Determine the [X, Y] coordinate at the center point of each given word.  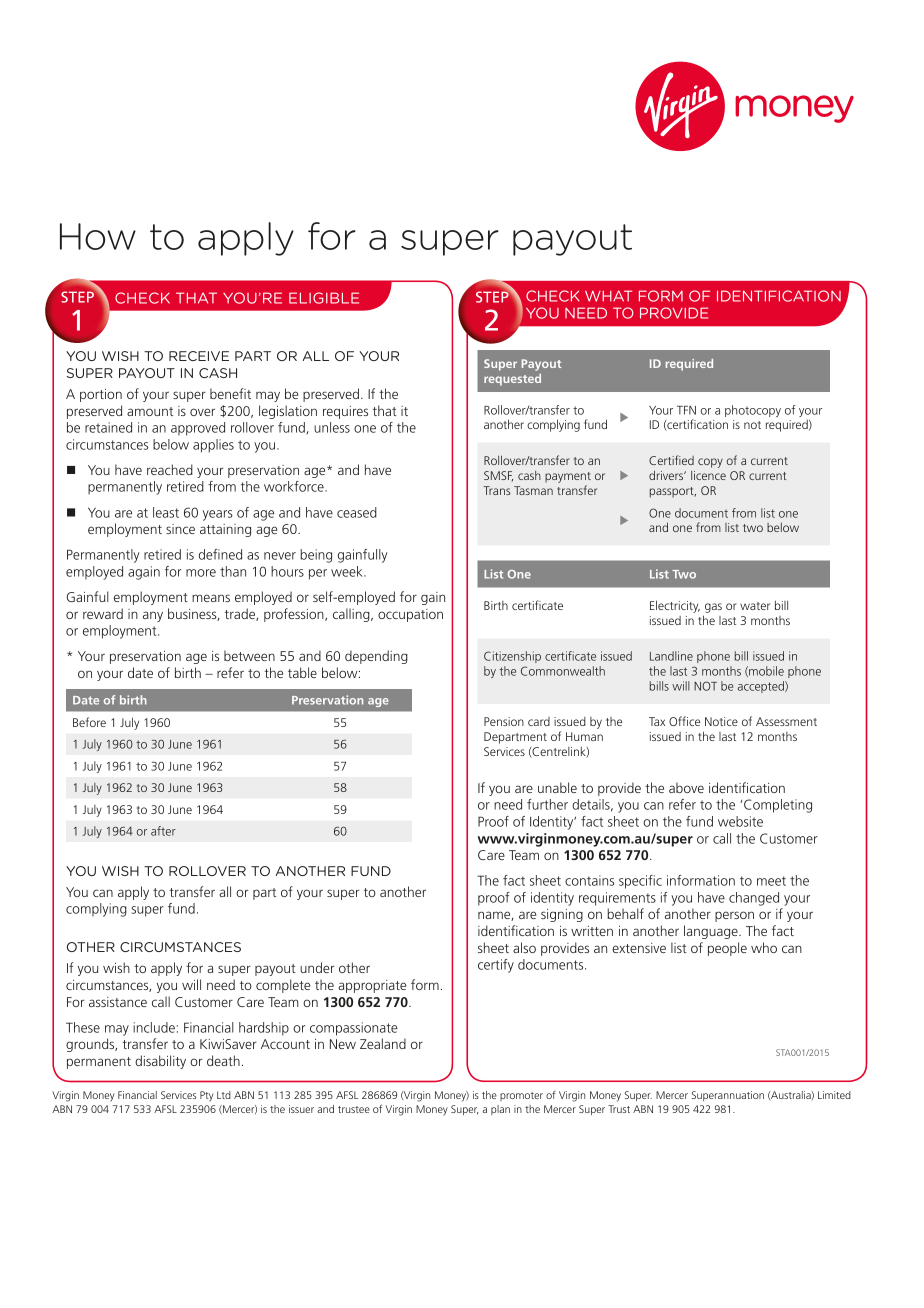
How [98, 236]
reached [170, 469]
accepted [762, 687]
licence [708, 475]
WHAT [608, 296]
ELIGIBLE [324, 298]
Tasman [533, 490]
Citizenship [512, 657]
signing [562, 915]
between [249, 655]
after [163, 831]
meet [771, 881]
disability [160, 1062]
